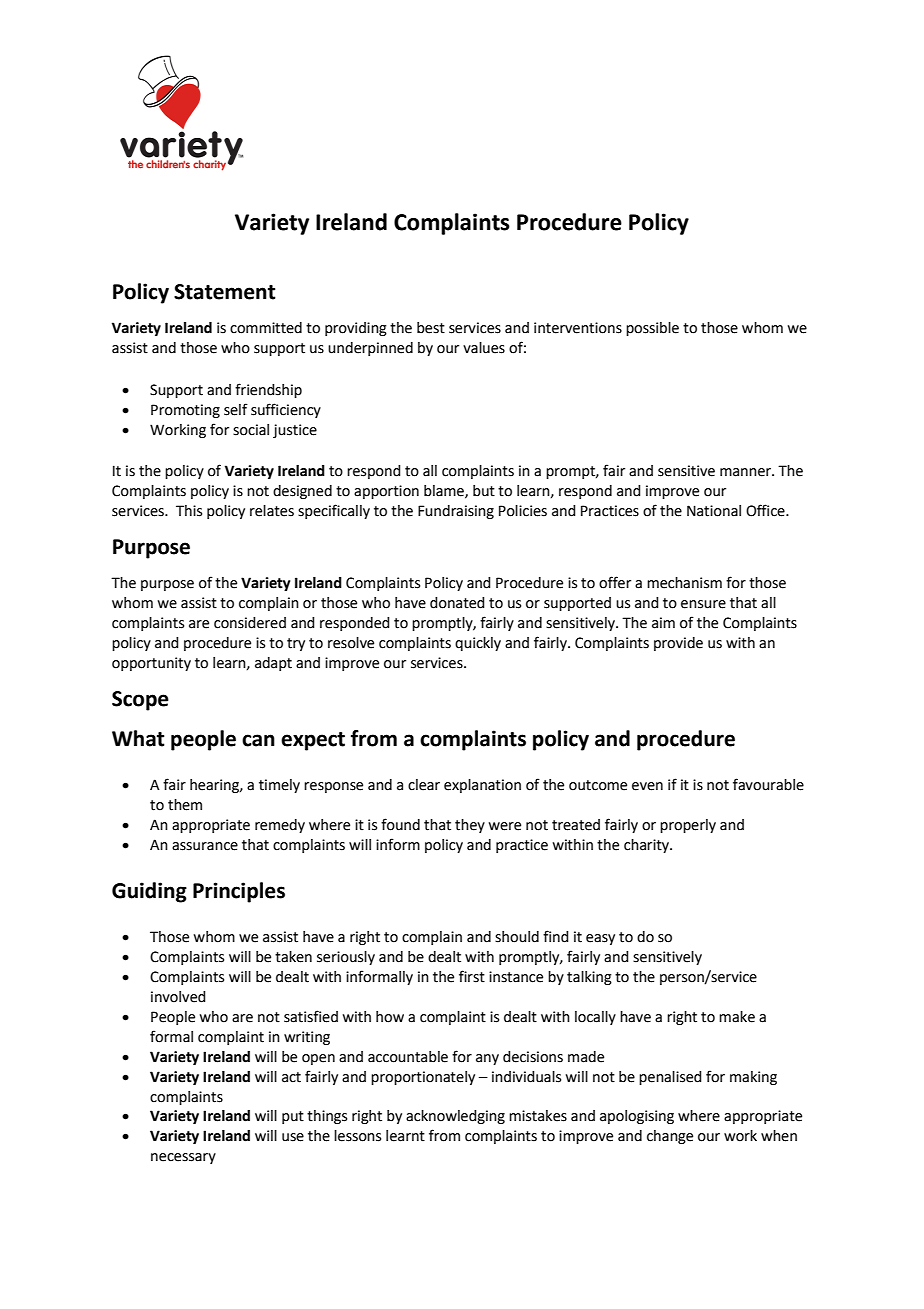  Describe the element at coordinates (225, 292) in the screenshot. I see `Statement` at that location.
